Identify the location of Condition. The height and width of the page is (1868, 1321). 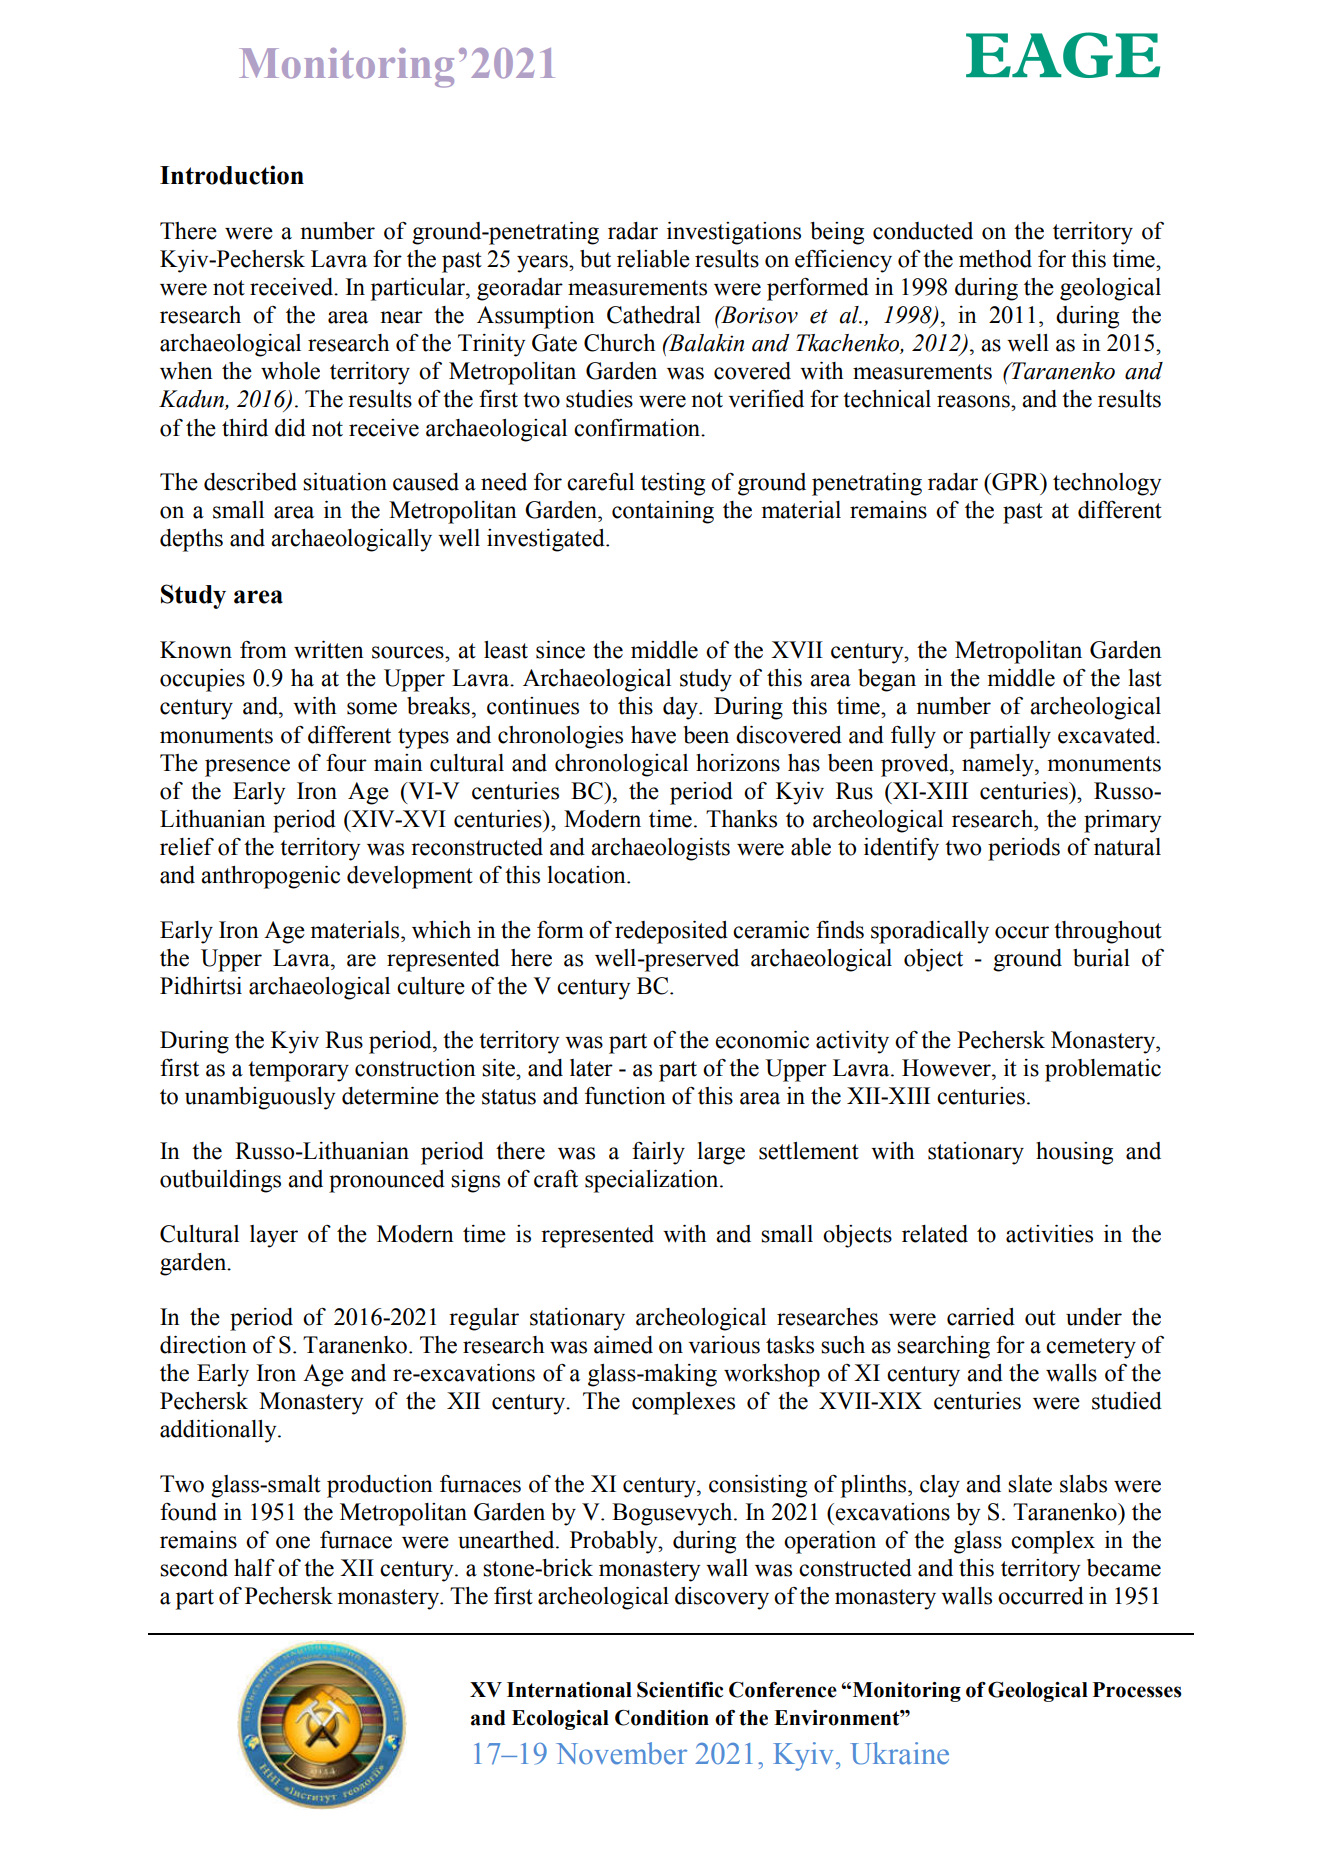
(662, 1718).
